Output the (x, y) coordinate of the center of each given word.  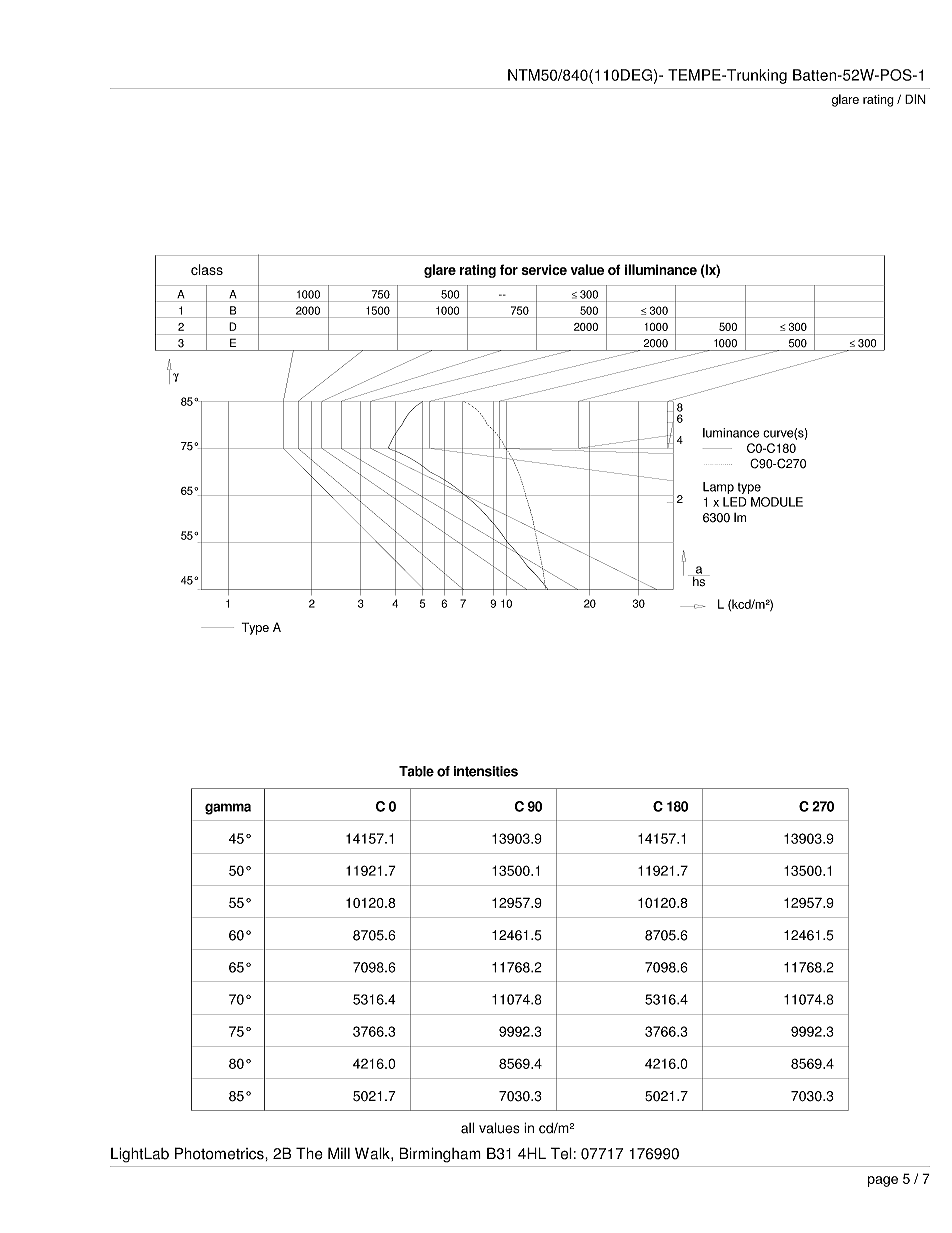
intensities (486, 771)
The (309, 1153)
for (509, 269)
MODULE (777, 502)
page (883, 1181)
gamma (228, 809)
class (207, 269)
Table (416, 771)
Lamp (718, 488)
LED (735, 502)
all (467, 1128)
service (544, 269)
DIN (915, 99)
